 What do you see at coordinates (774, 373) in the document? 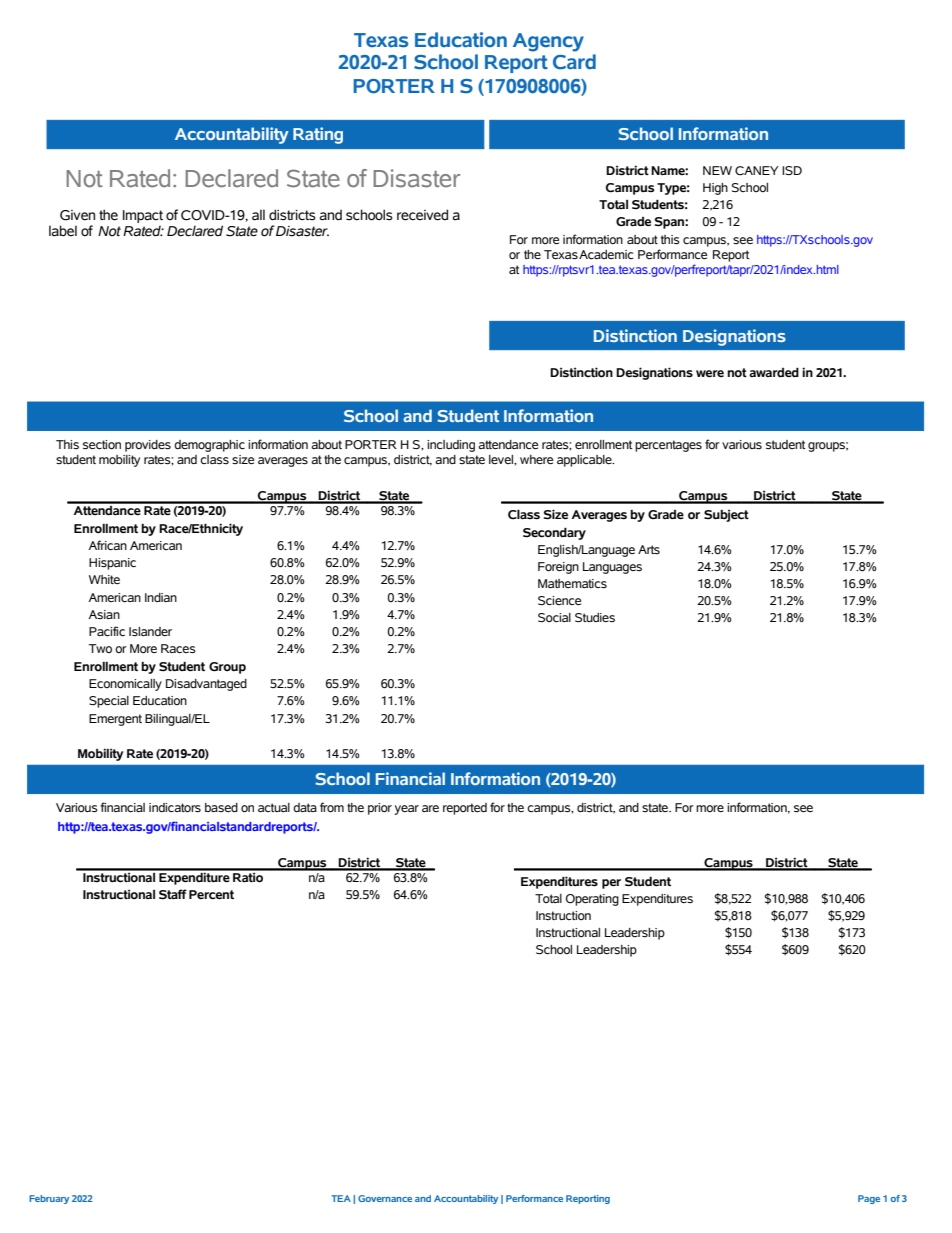
I see `awarded` at bounding box center [774, 373].
